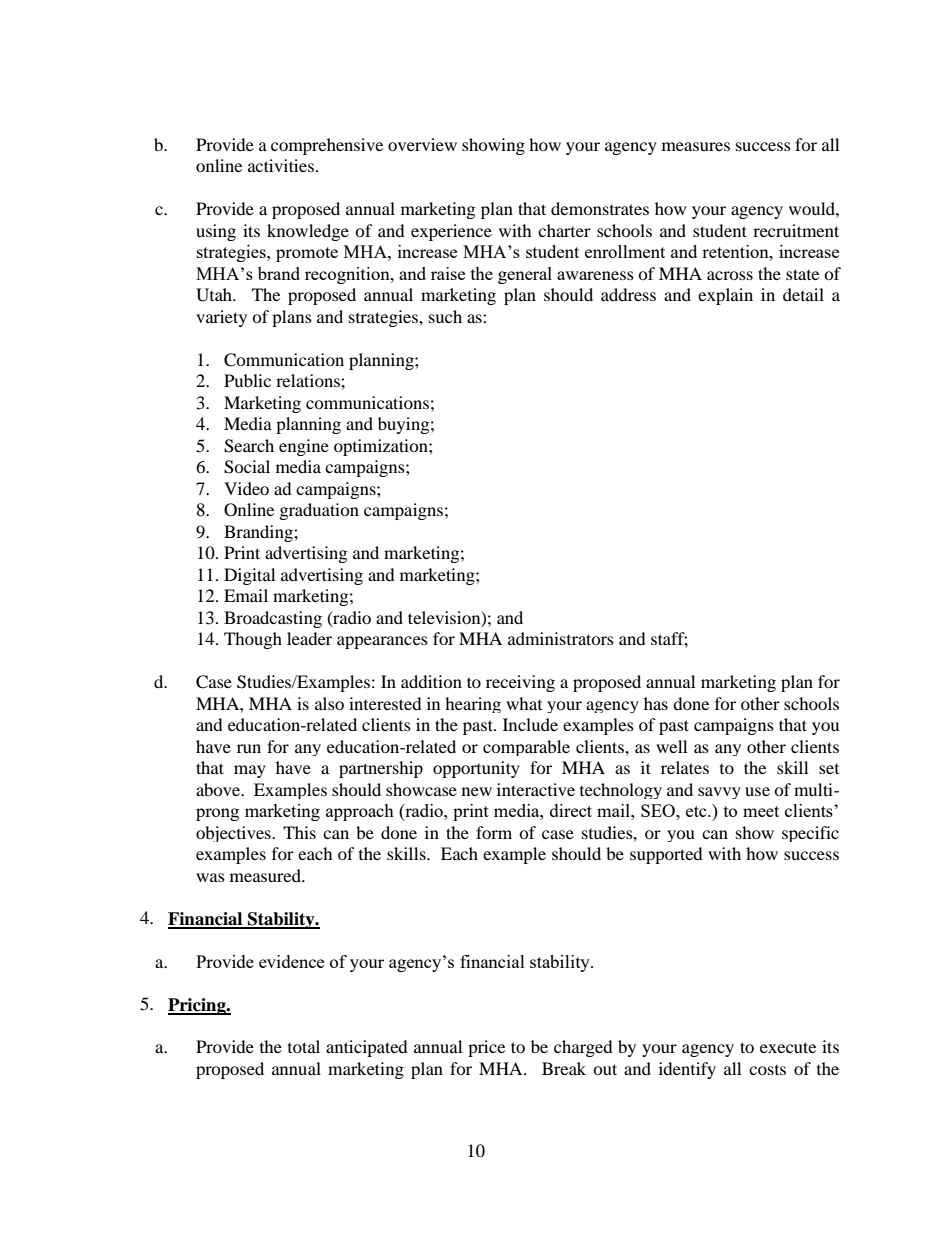 The height and width of the document is (1233, 952). Describe the element at coordinates (304, 1046) in the document. I see `total` at that location.
